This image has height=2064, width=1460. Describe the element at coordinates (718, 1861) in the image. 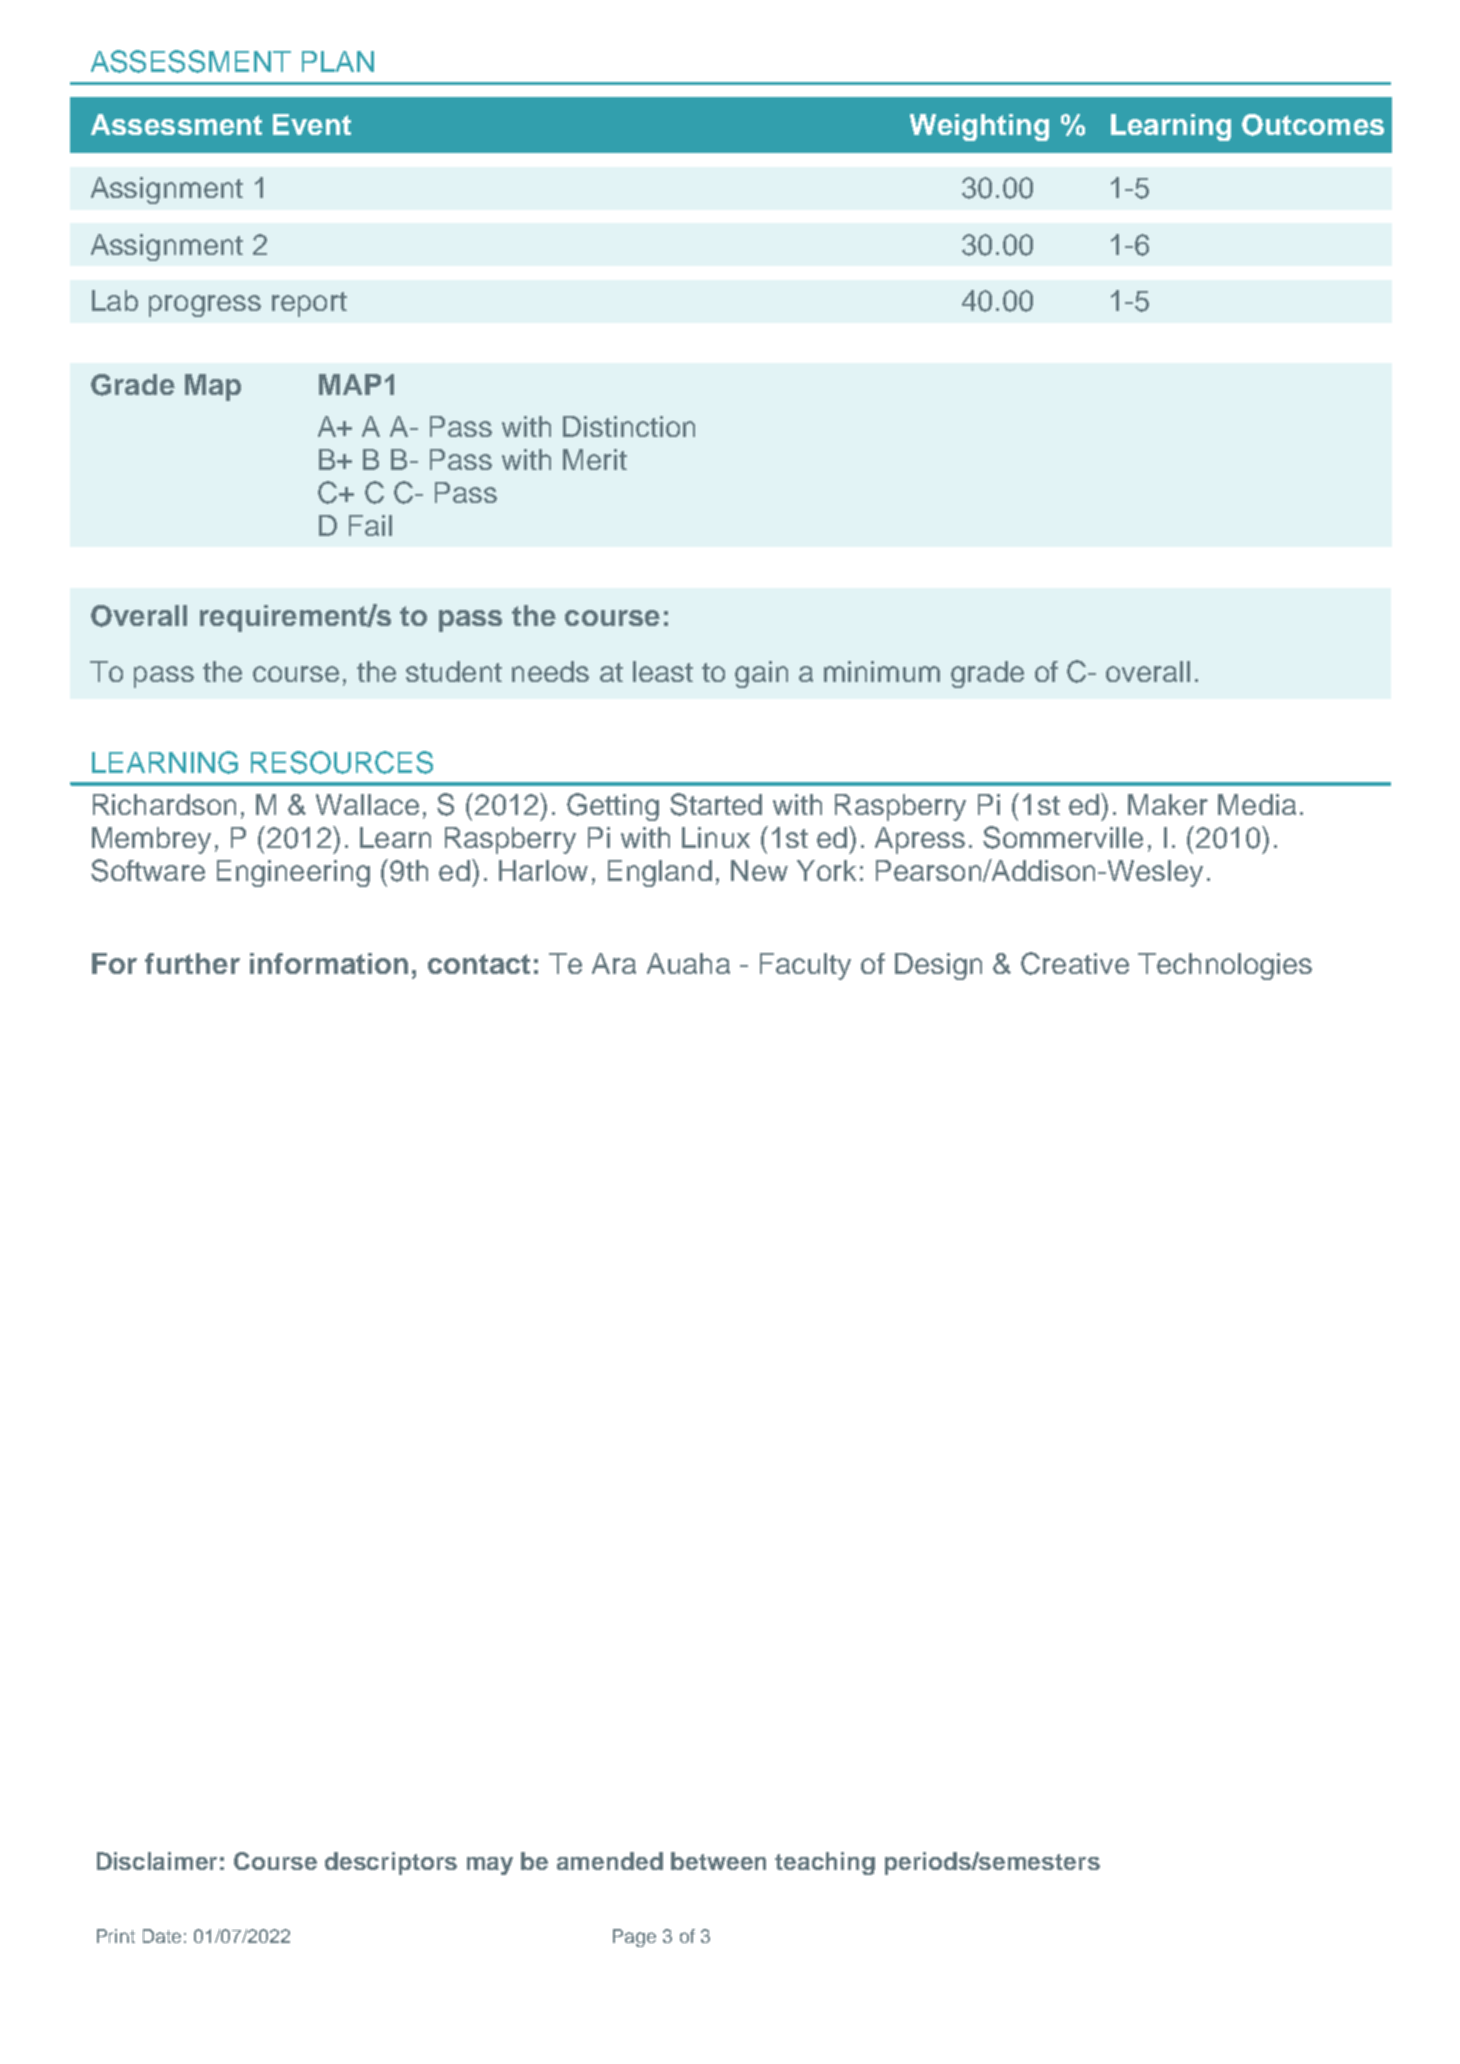

I see `between` at that location.
